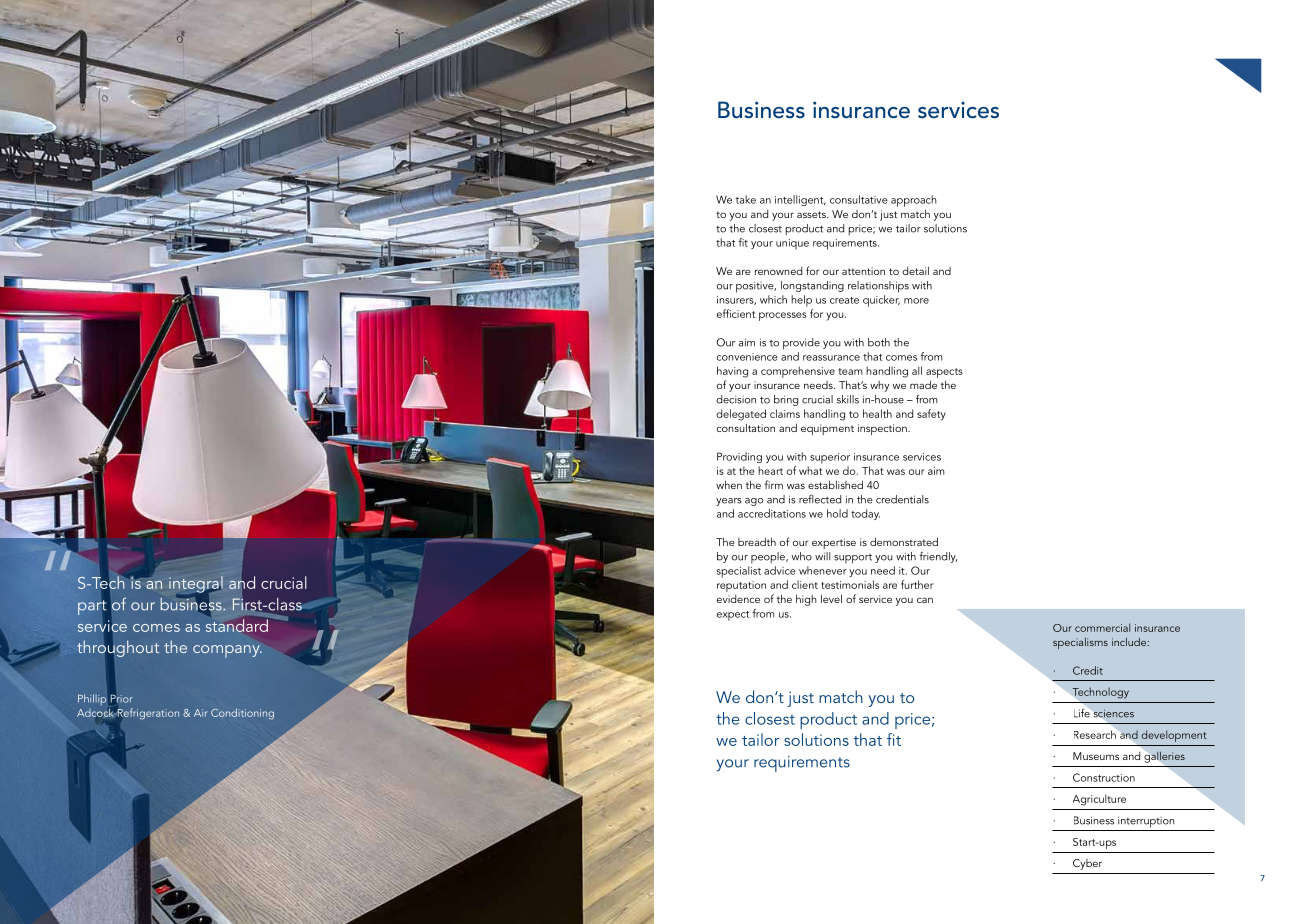 Image resolution: width=1308 pixels, height=924 pixels. I want to click on Conditioning, so click(242, 713).
